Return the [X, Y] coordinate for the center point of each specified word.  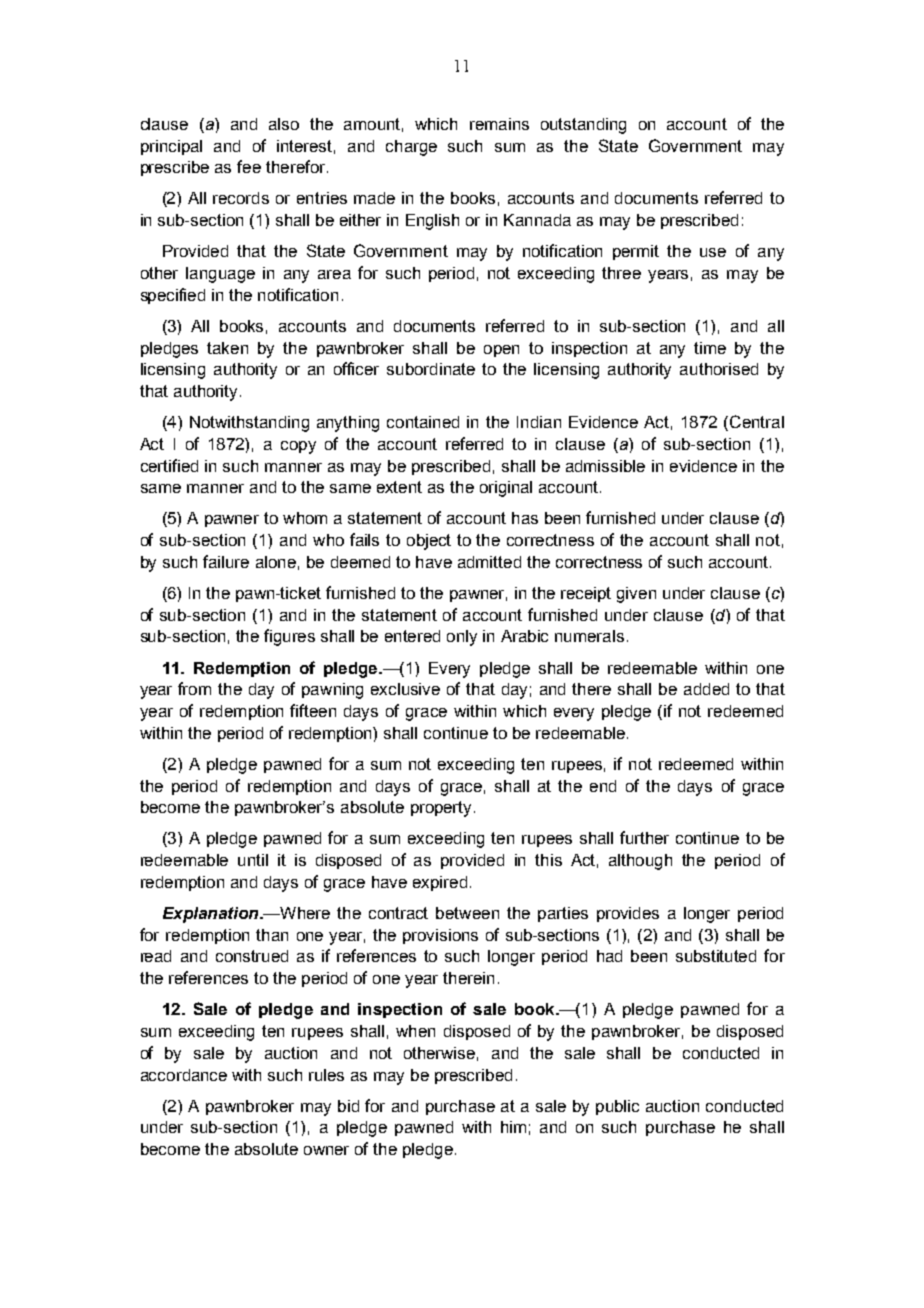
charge [411, 148]
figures [289, 637]
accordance [184, 1075]
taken [227, 348]
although [640, 862]
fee [249, 166]
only [462, 638]
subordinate [431, 369]
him [513, 1127]
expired [440, 883]
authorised [719, 369]
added [706, 689]
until [253, 860]
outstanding [583, 126]
